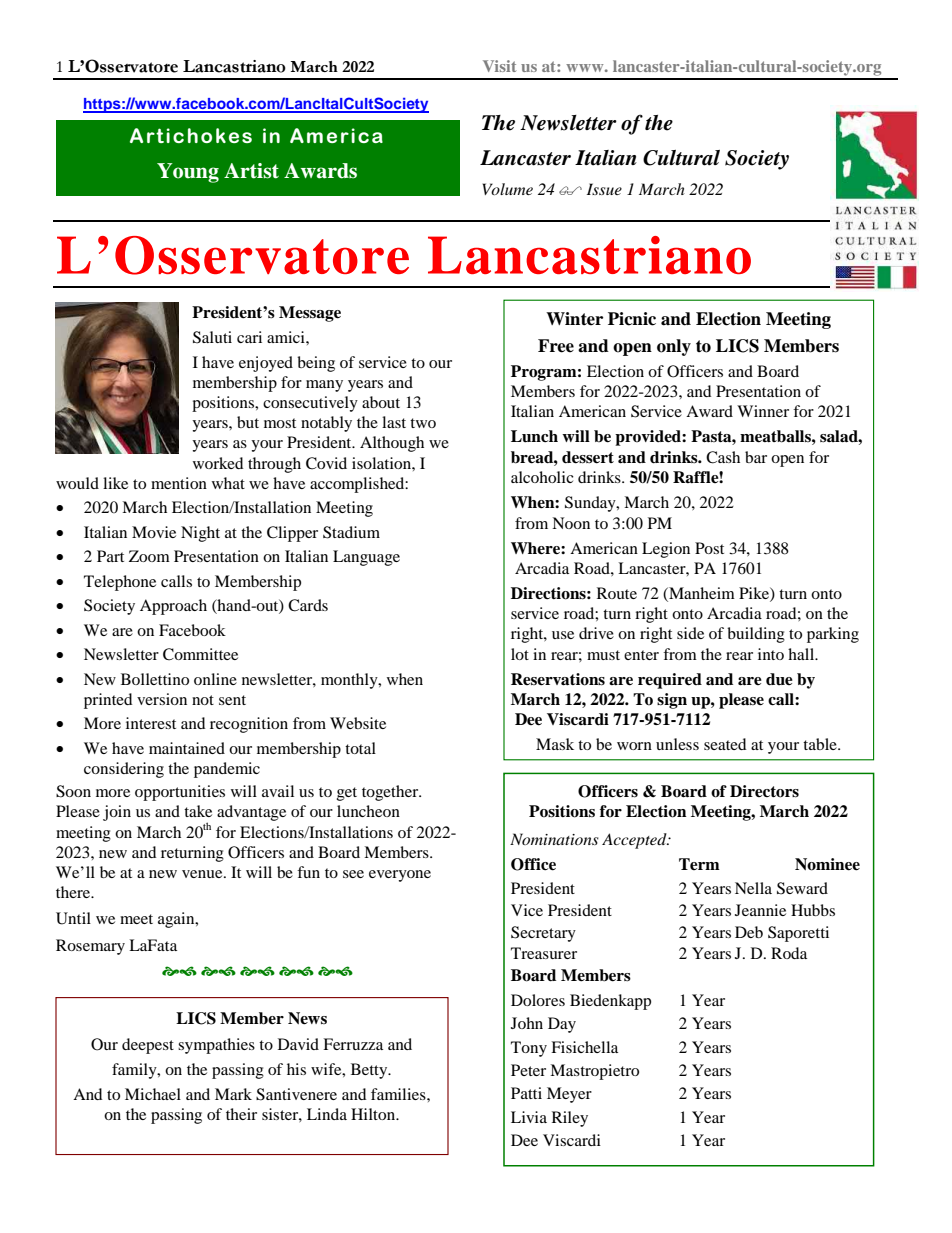  I want to click on Meyer, so click(569, 1095).
